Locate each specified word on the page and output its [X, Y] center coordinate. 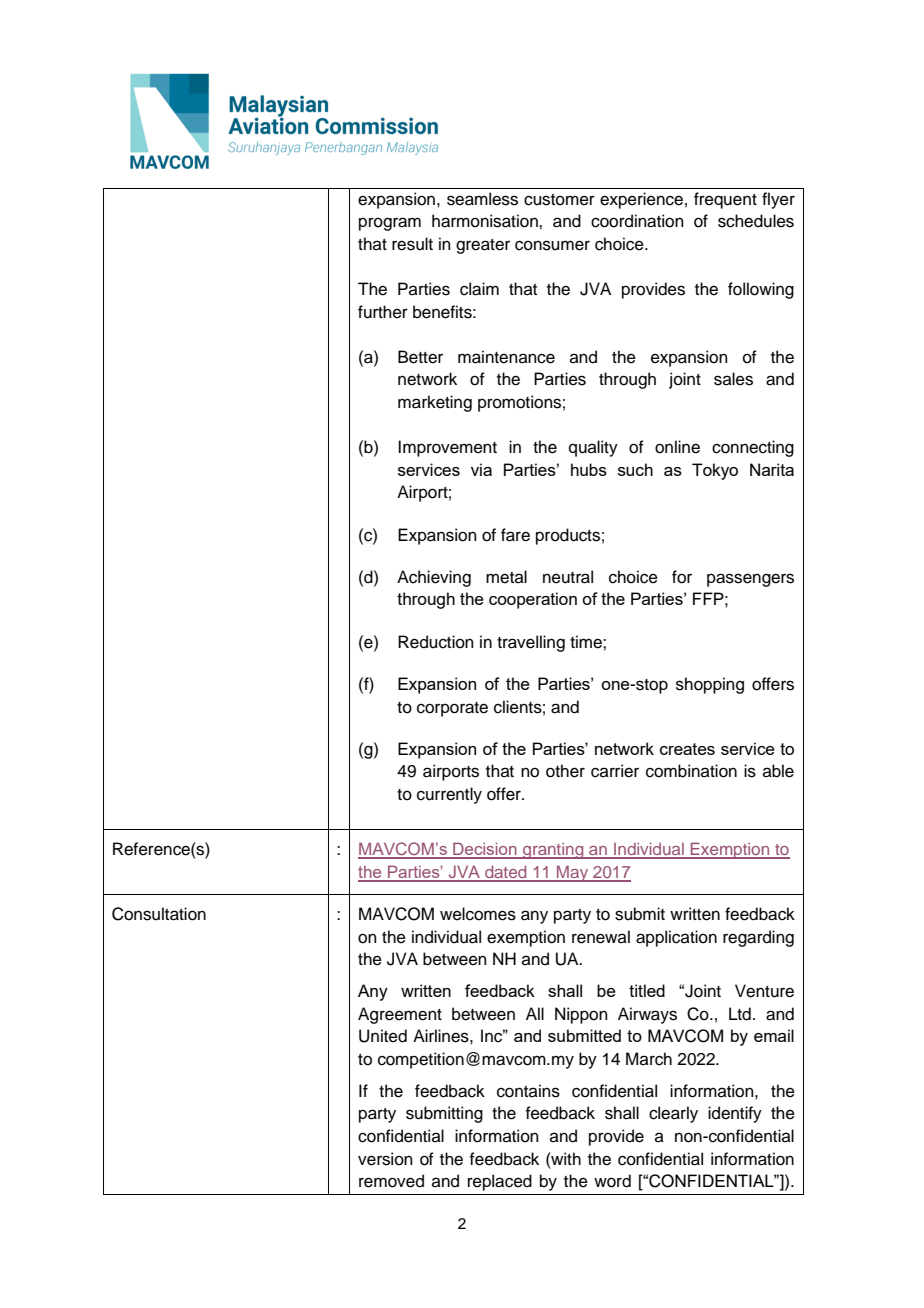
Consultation [159, 914]
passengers [750, 580]
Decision [485, 850]
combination [691, 771]
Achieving [434, 578]
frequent [725, 200]
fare [515, 535]
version [385, 1159]
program [390, 224]
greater [483, 246]
